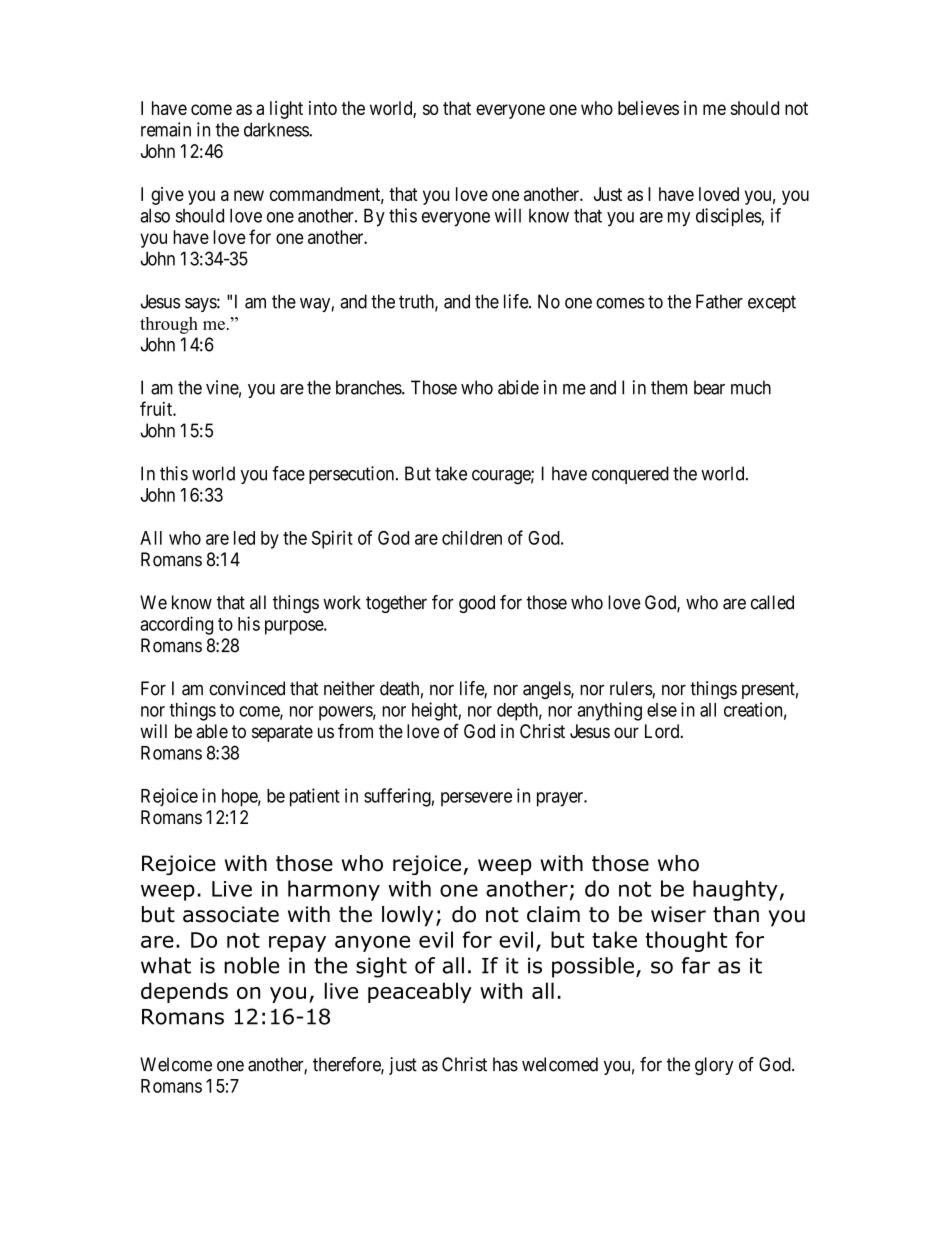 Image resolution: width=952 pixels, height=1233 pixels. I want to click on abide, so click(518, 387).
